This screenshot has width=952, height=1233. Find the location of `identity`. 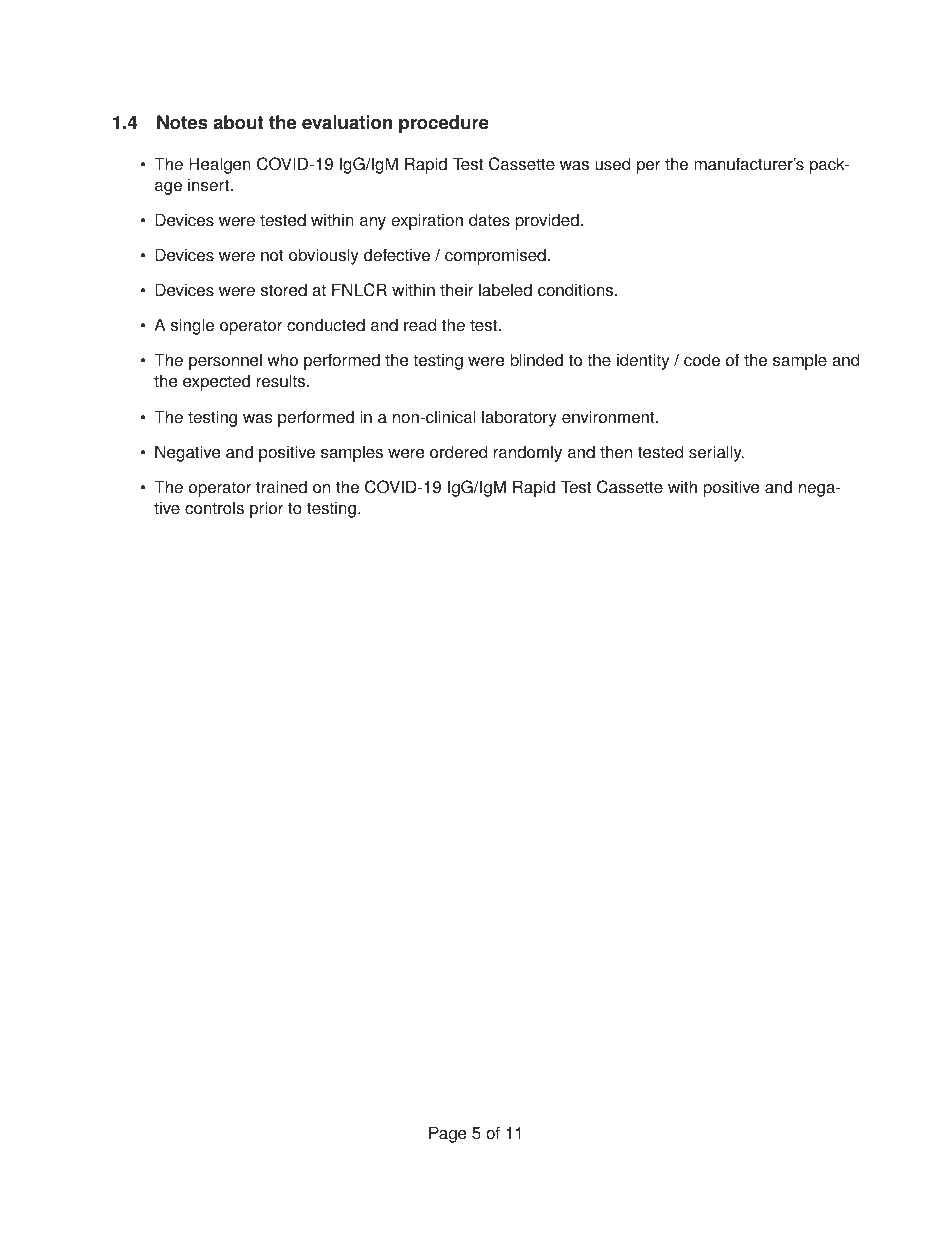

identity is located at coordinates (643, 361).
